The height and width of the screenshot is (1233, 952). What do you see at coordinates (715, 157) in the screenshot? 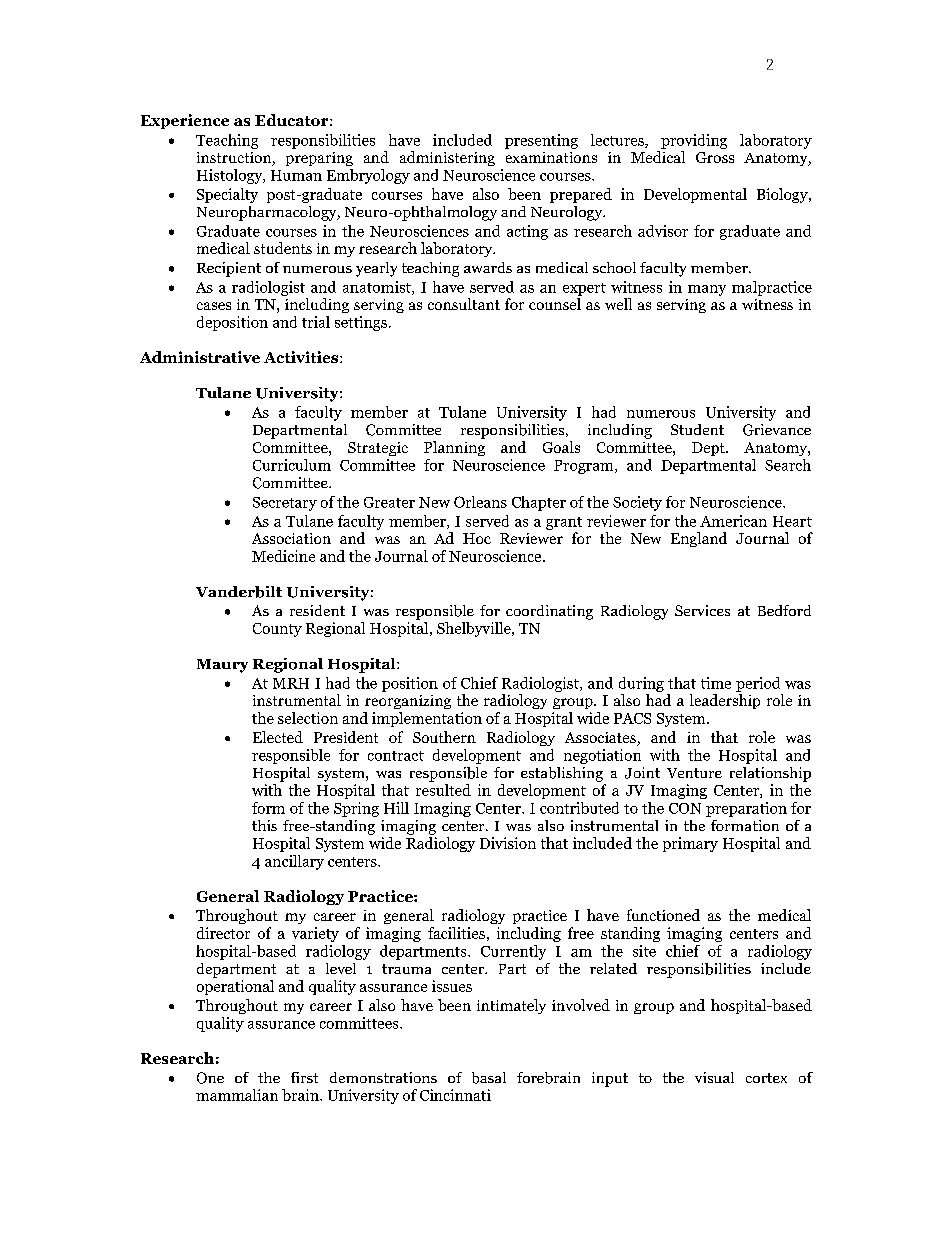
I see `Gross` at bounding box center [715, 157].
